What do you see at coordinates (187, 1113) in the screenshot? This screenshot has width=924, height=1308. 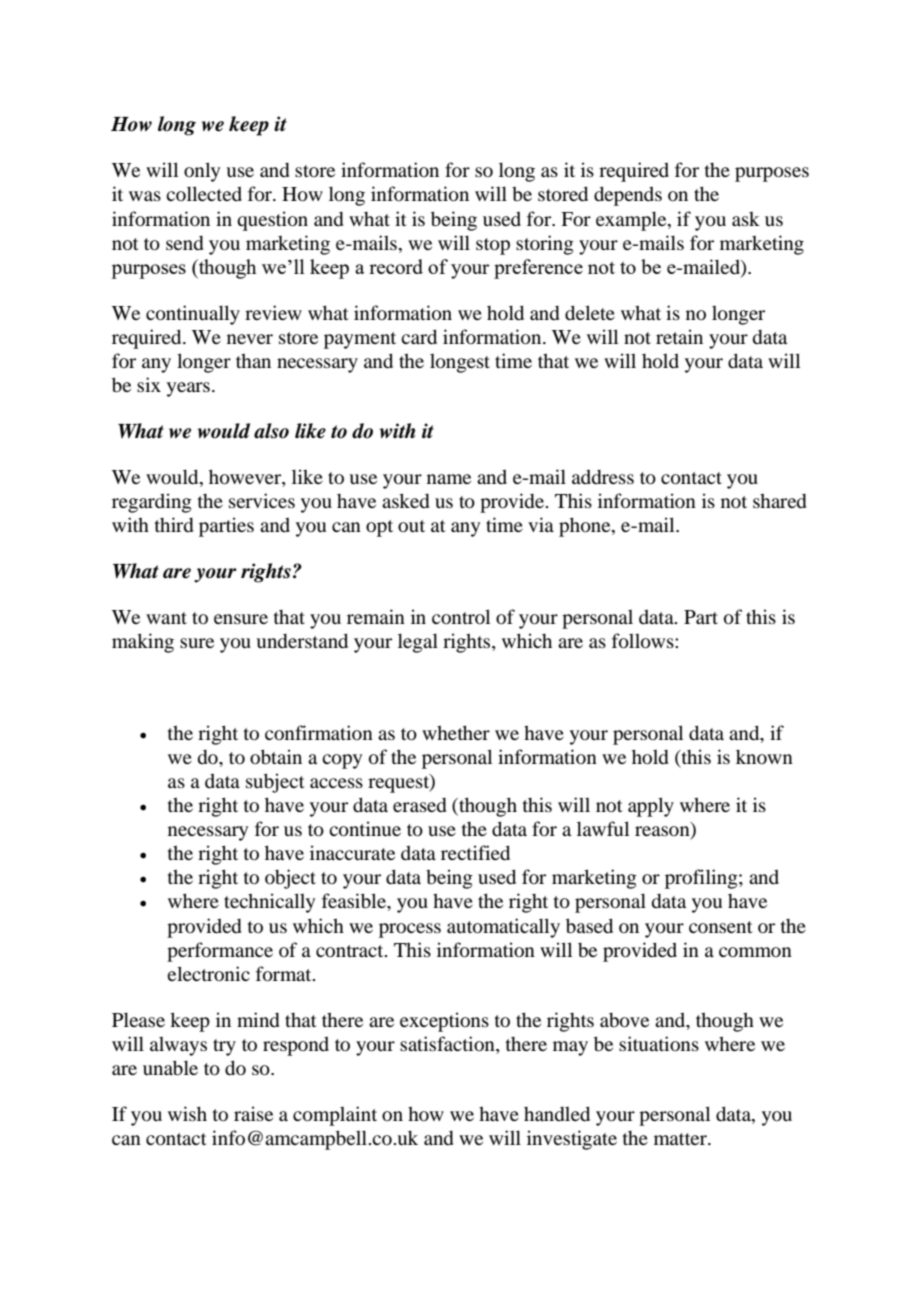 I see `wish` at bounding box center [187, 1113].
